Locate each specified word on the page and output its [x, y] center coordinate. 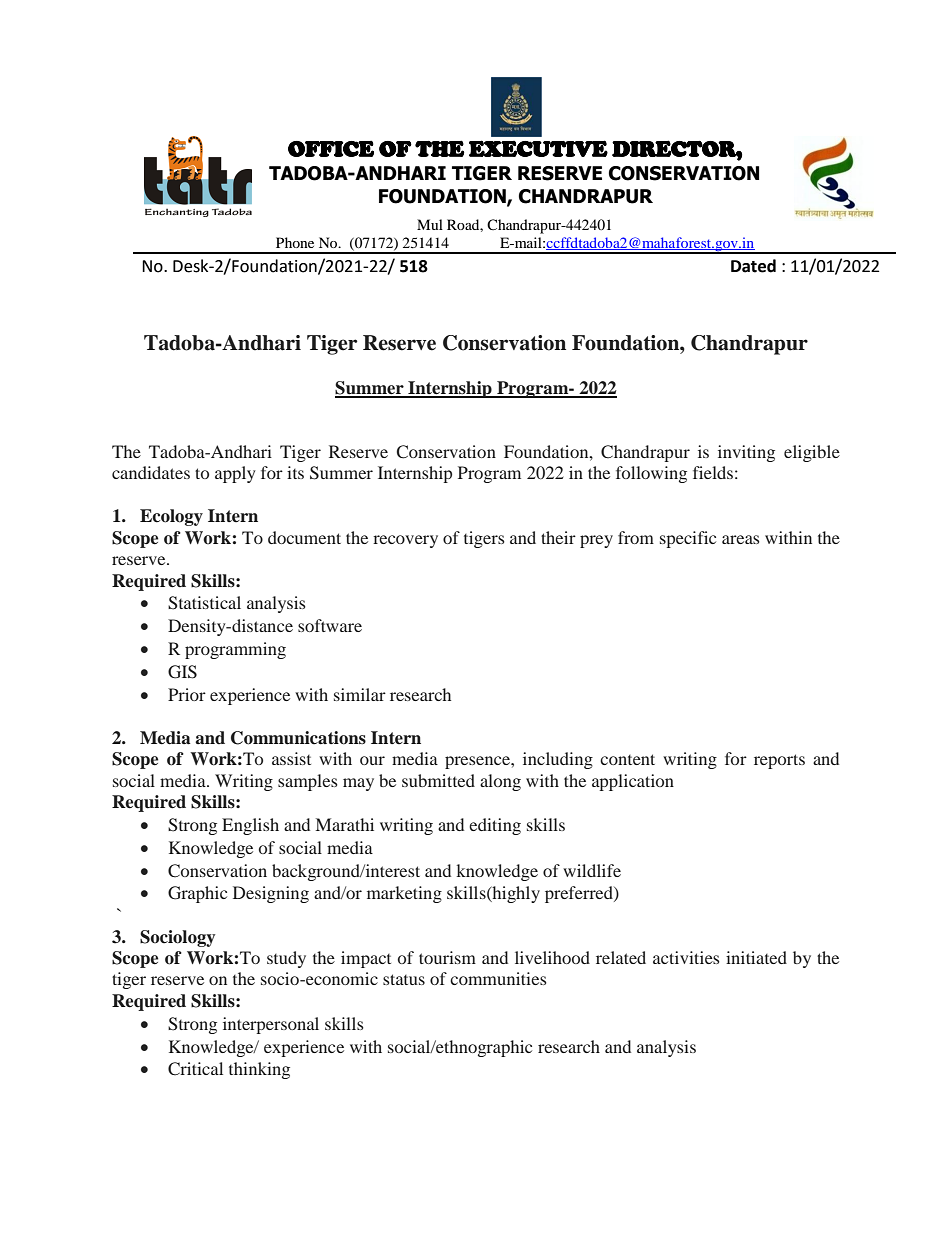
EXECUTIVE [538, 148]
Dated [753, 266]
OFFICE [331, 148]
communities [498, 978]
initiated [756, 957]
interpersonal [271, 1025]
